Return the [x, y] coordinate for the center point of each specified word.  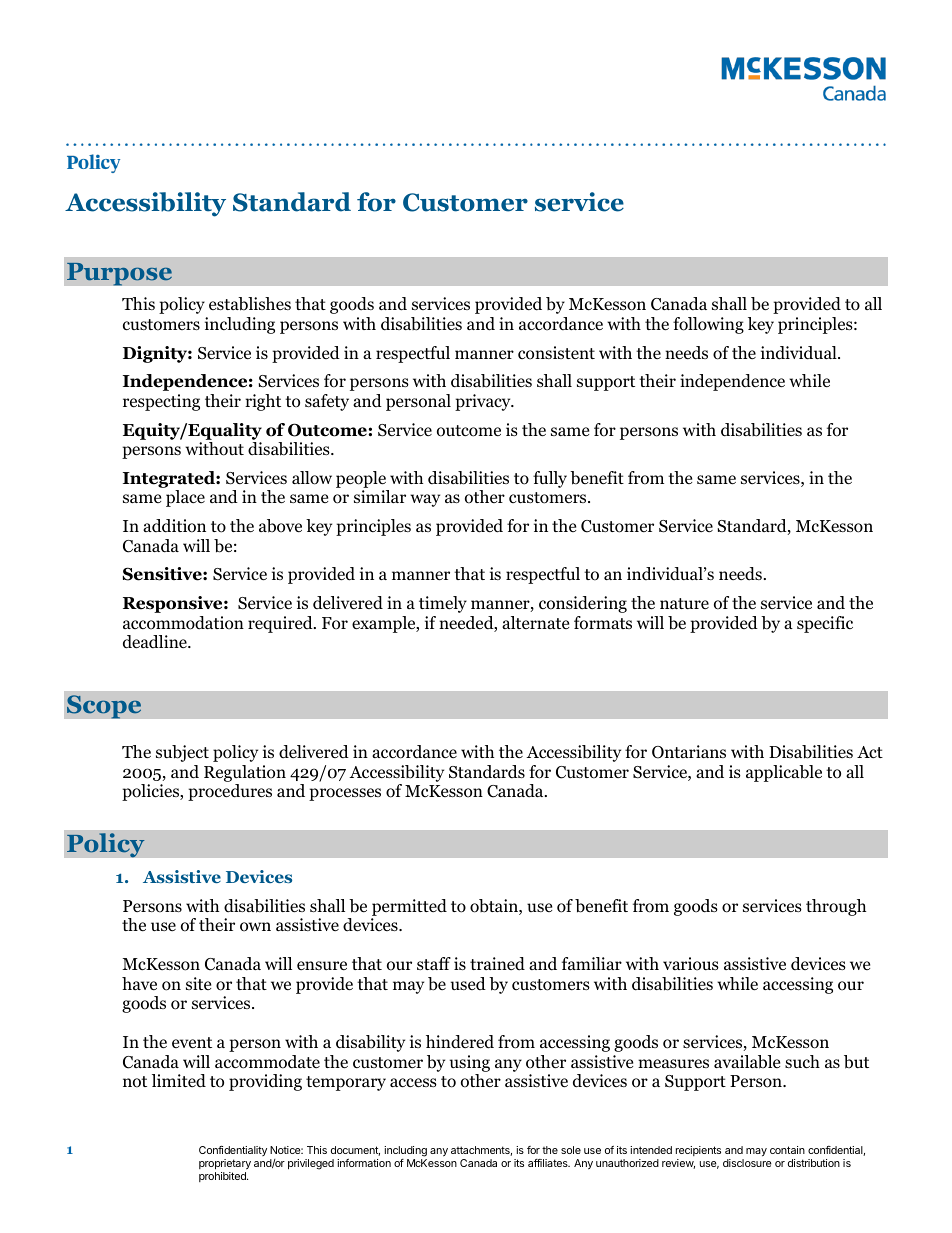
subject [182, 753]
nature [684, 603]
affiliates [549, 1163]
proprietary [225, 1166]
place [185, 498]
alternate [535, 622]
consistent [556, 353]
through [836, 907]
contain [787, 1150]
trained [497, 964]
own [255, 927]
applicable [784, 773]
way [425, 500]
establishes [250, 304]
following [708, 325]
